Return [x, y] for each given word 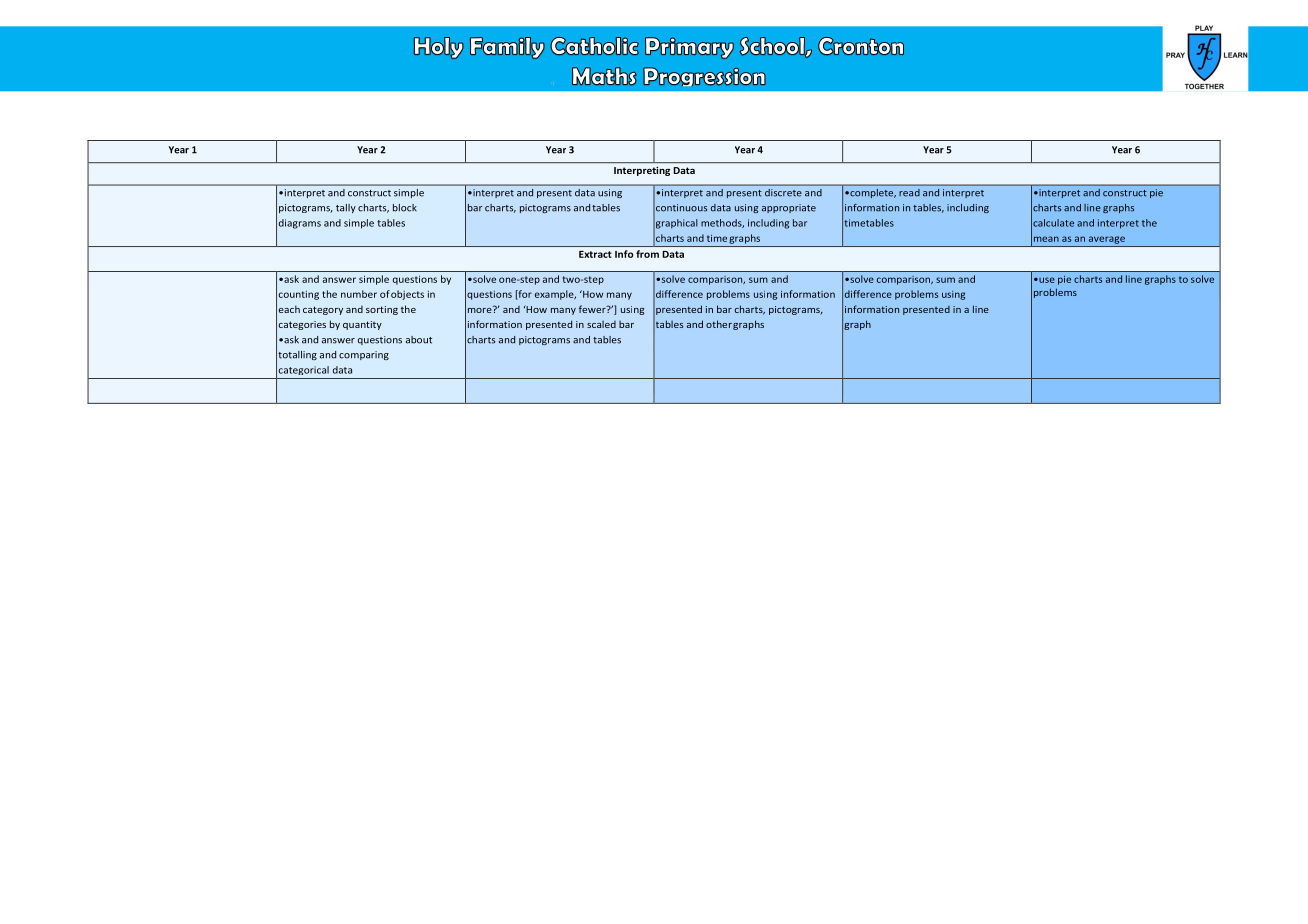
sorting [382, 310]
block [405, 208]
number [359, 294]
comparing [364, 355]
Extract [595, 254]
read [909, 192]
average [1107, 240]
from [647, 254]
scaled [601, 324]
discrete [783, 192]
